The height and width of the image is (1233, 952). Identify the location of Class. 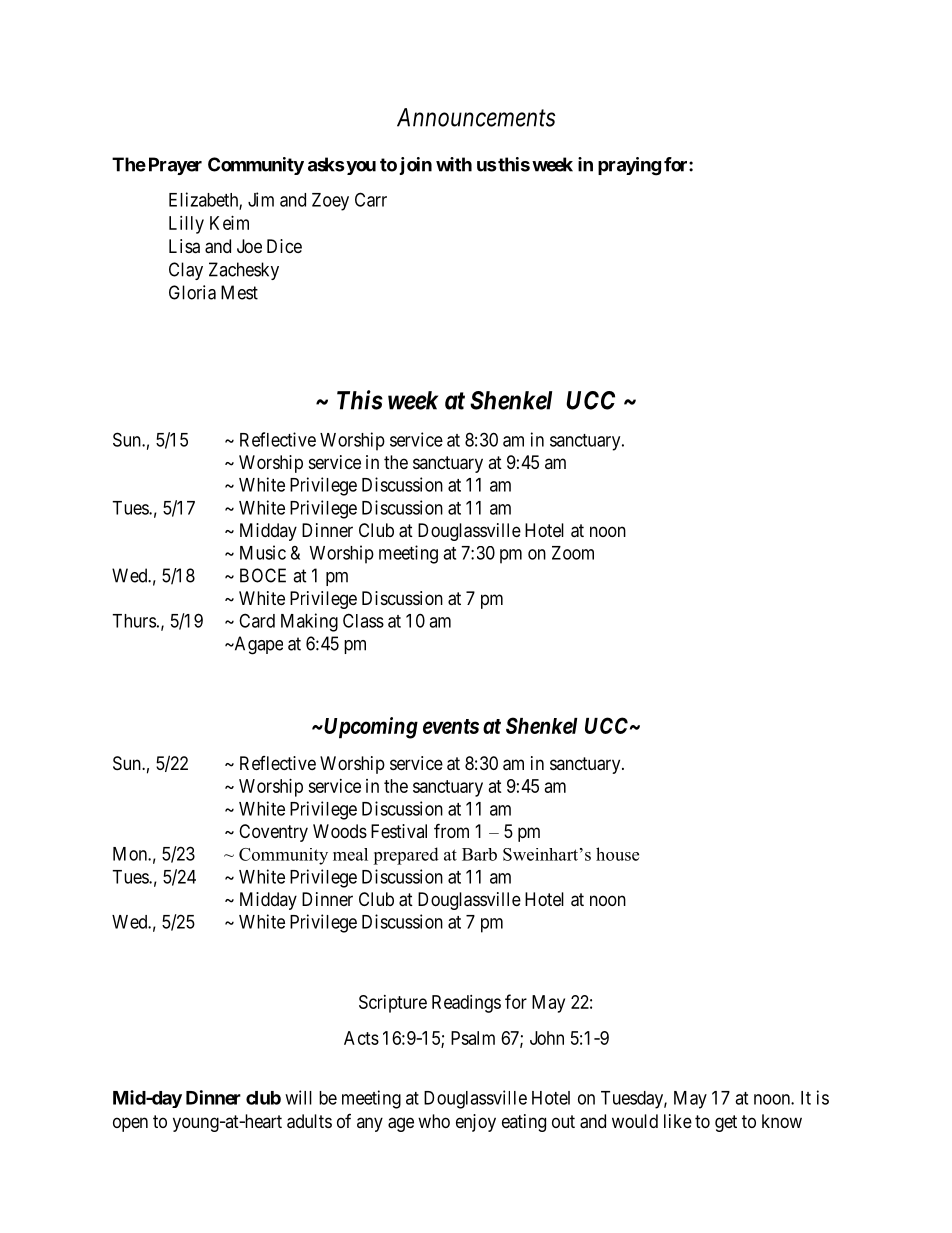
(363, 620).
